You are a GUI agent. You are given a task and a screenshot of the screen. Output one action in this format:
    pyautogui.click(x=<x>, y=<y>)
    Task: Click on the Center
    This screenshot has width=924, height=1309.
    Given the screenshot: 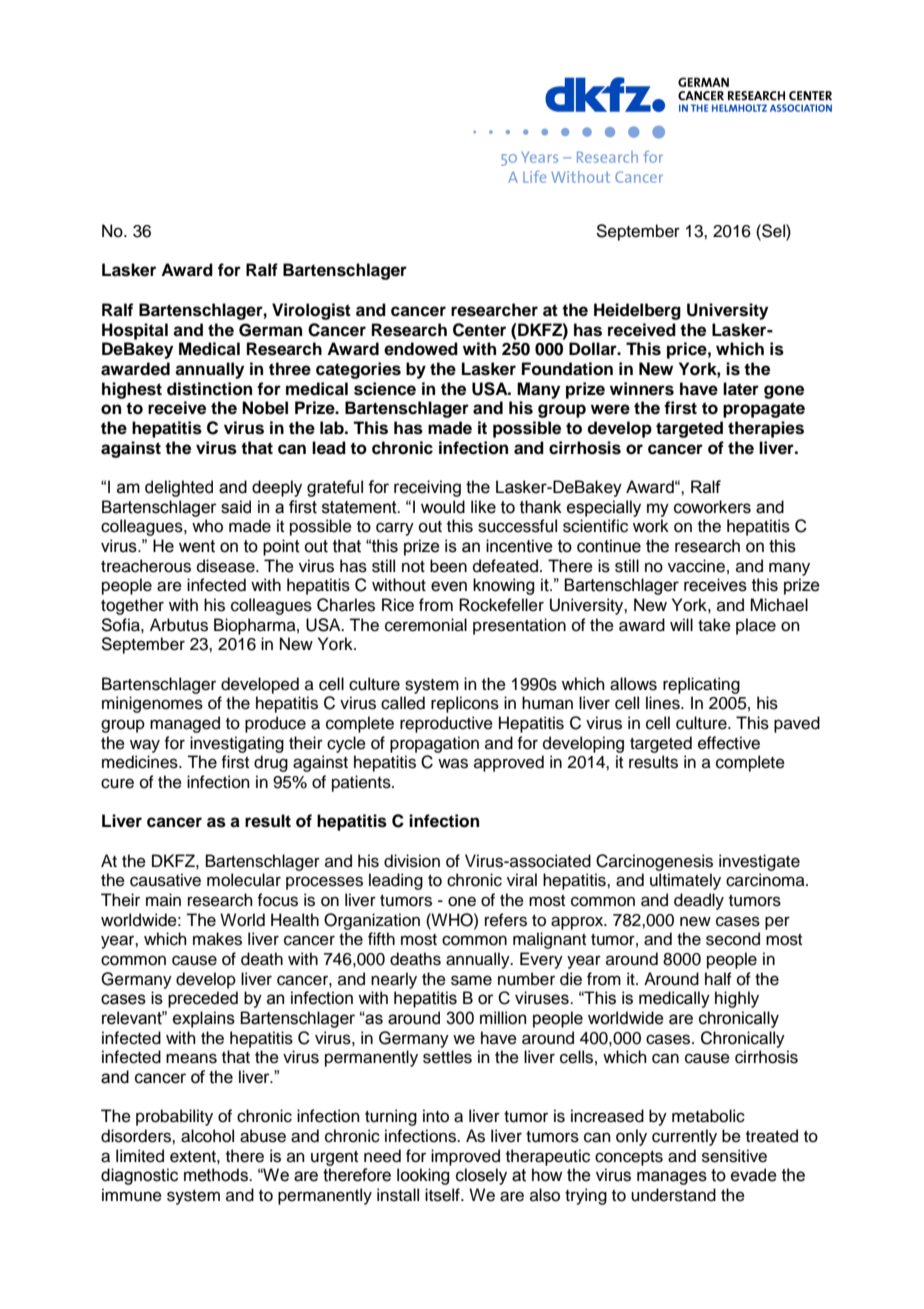 What is the action you would take?
    pyautogui.click(x=479, y=330)
